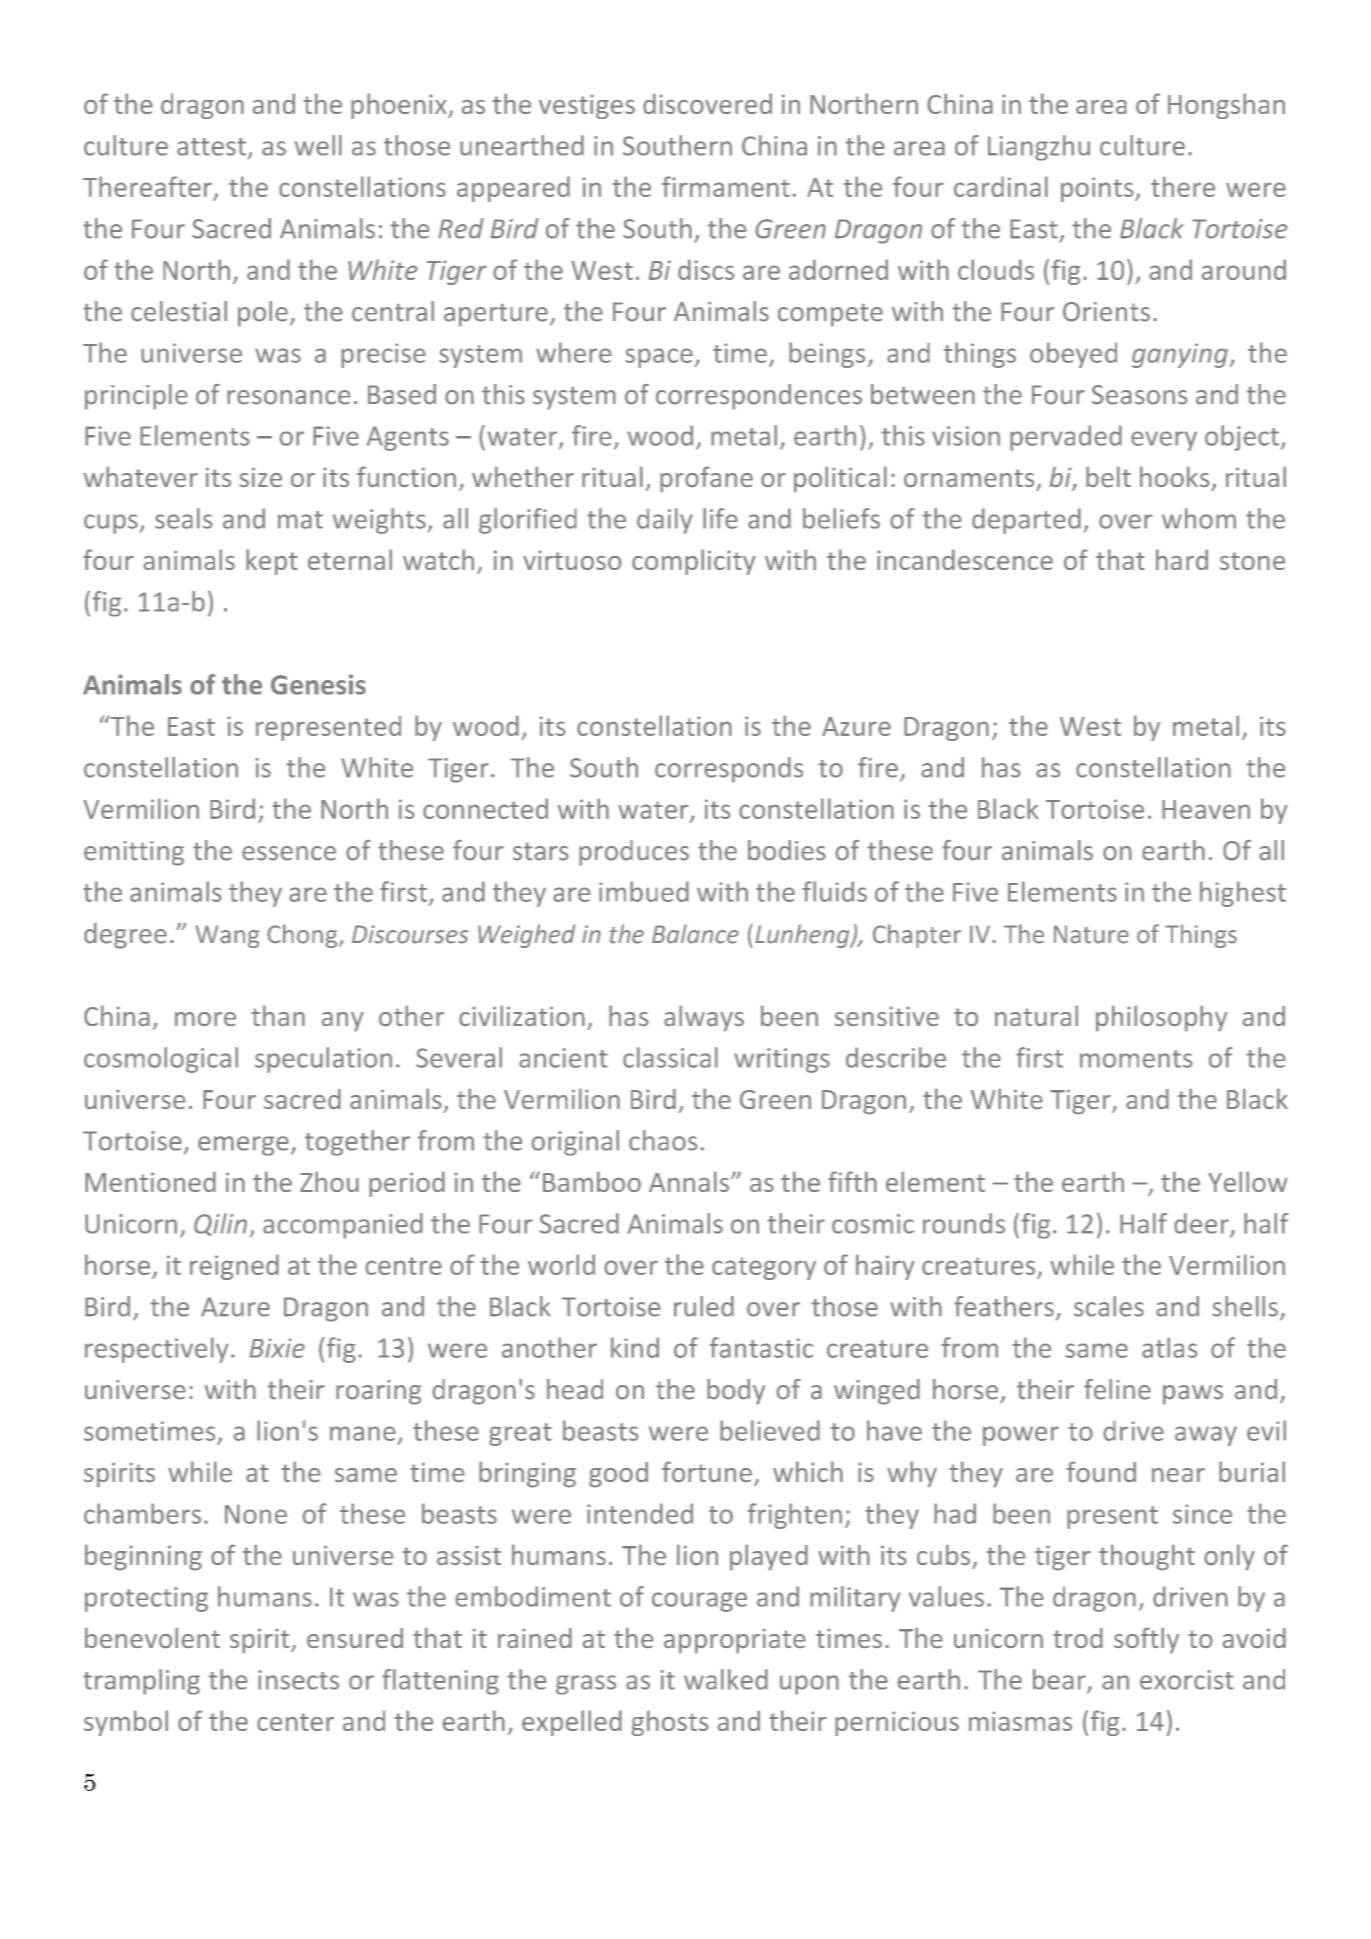 The width and height of the document is (1371, 1939). What do you see at coordinates (295, 1722) in the document?
I see `center` at bounding box center [295, 1722].
